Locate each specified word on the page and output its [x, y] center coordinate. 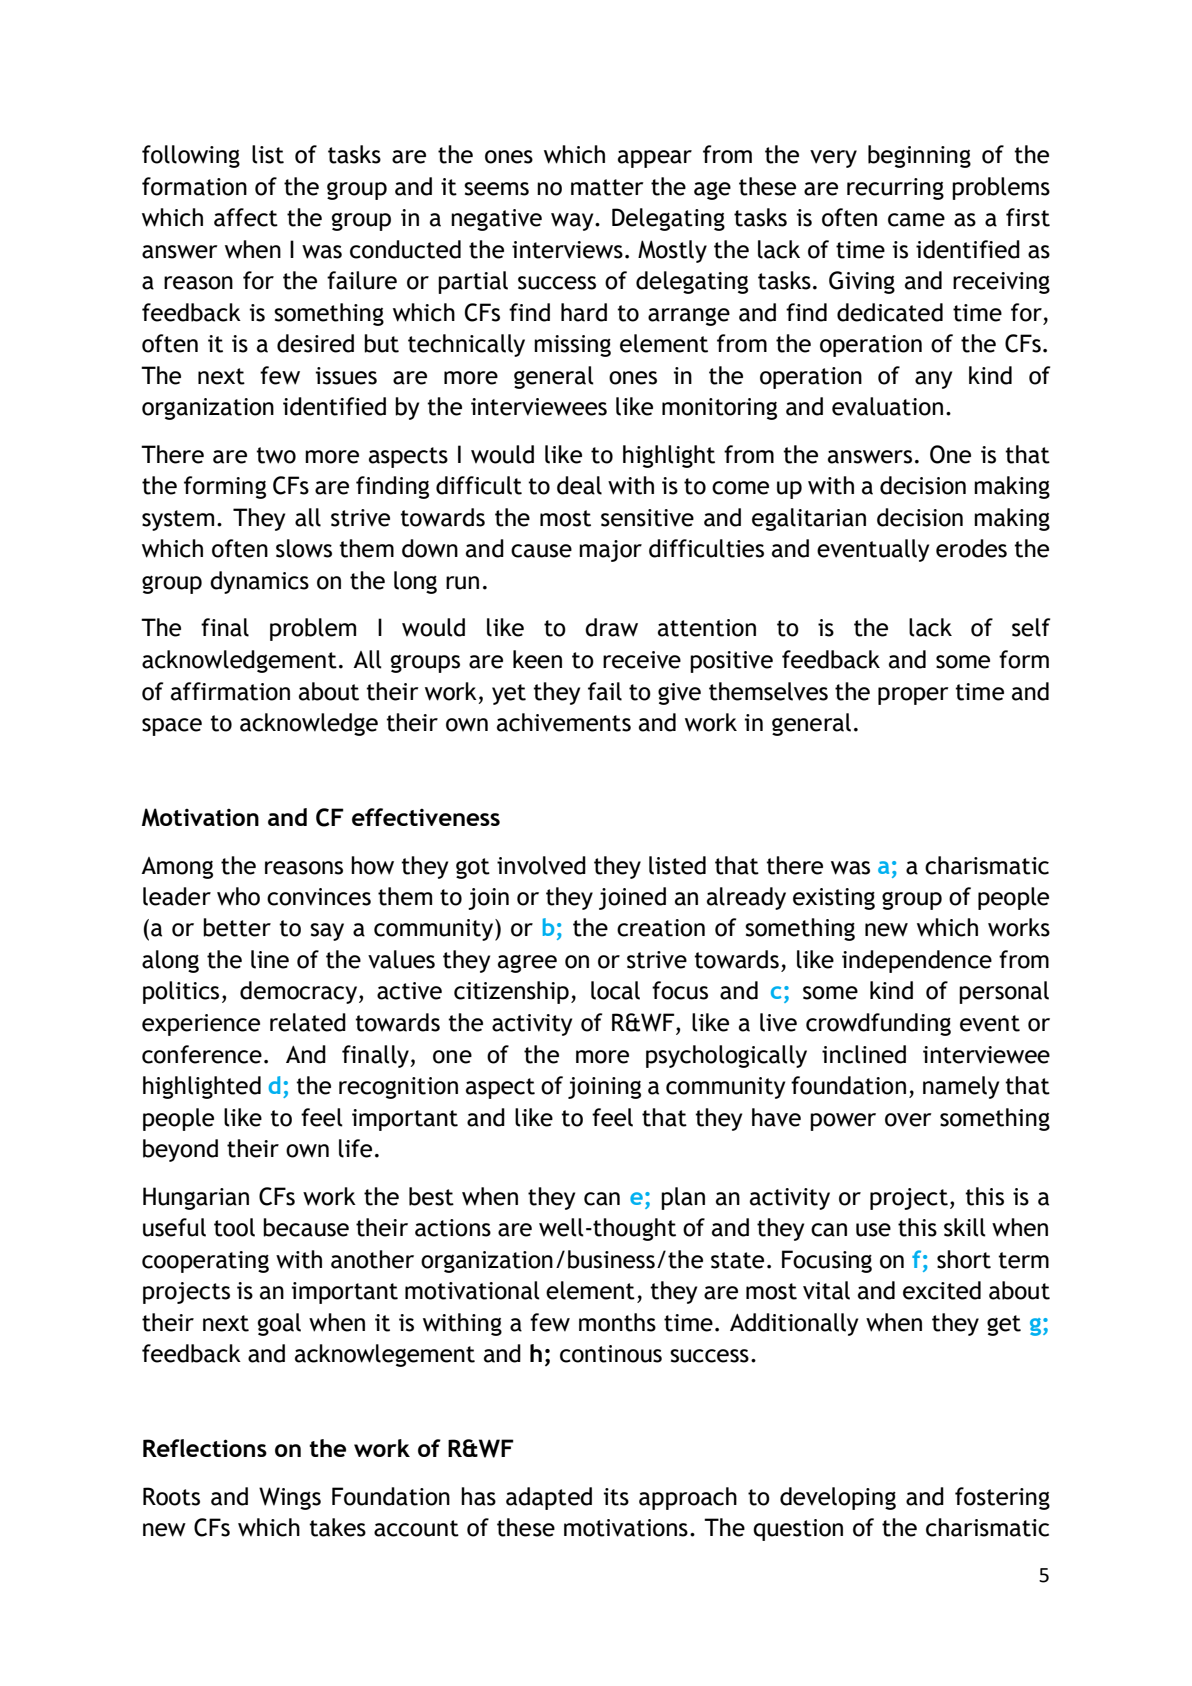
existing [834, 899]
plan [683, 1198]
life [355, 1148]
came [916, 220]
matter [607, 187]
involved [541, 865]
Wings [290, 1498]
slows [304, 548]
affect [246, 217]
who [238, 896]
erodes [971, 548]
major [610, 551]
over [908, 1120]
